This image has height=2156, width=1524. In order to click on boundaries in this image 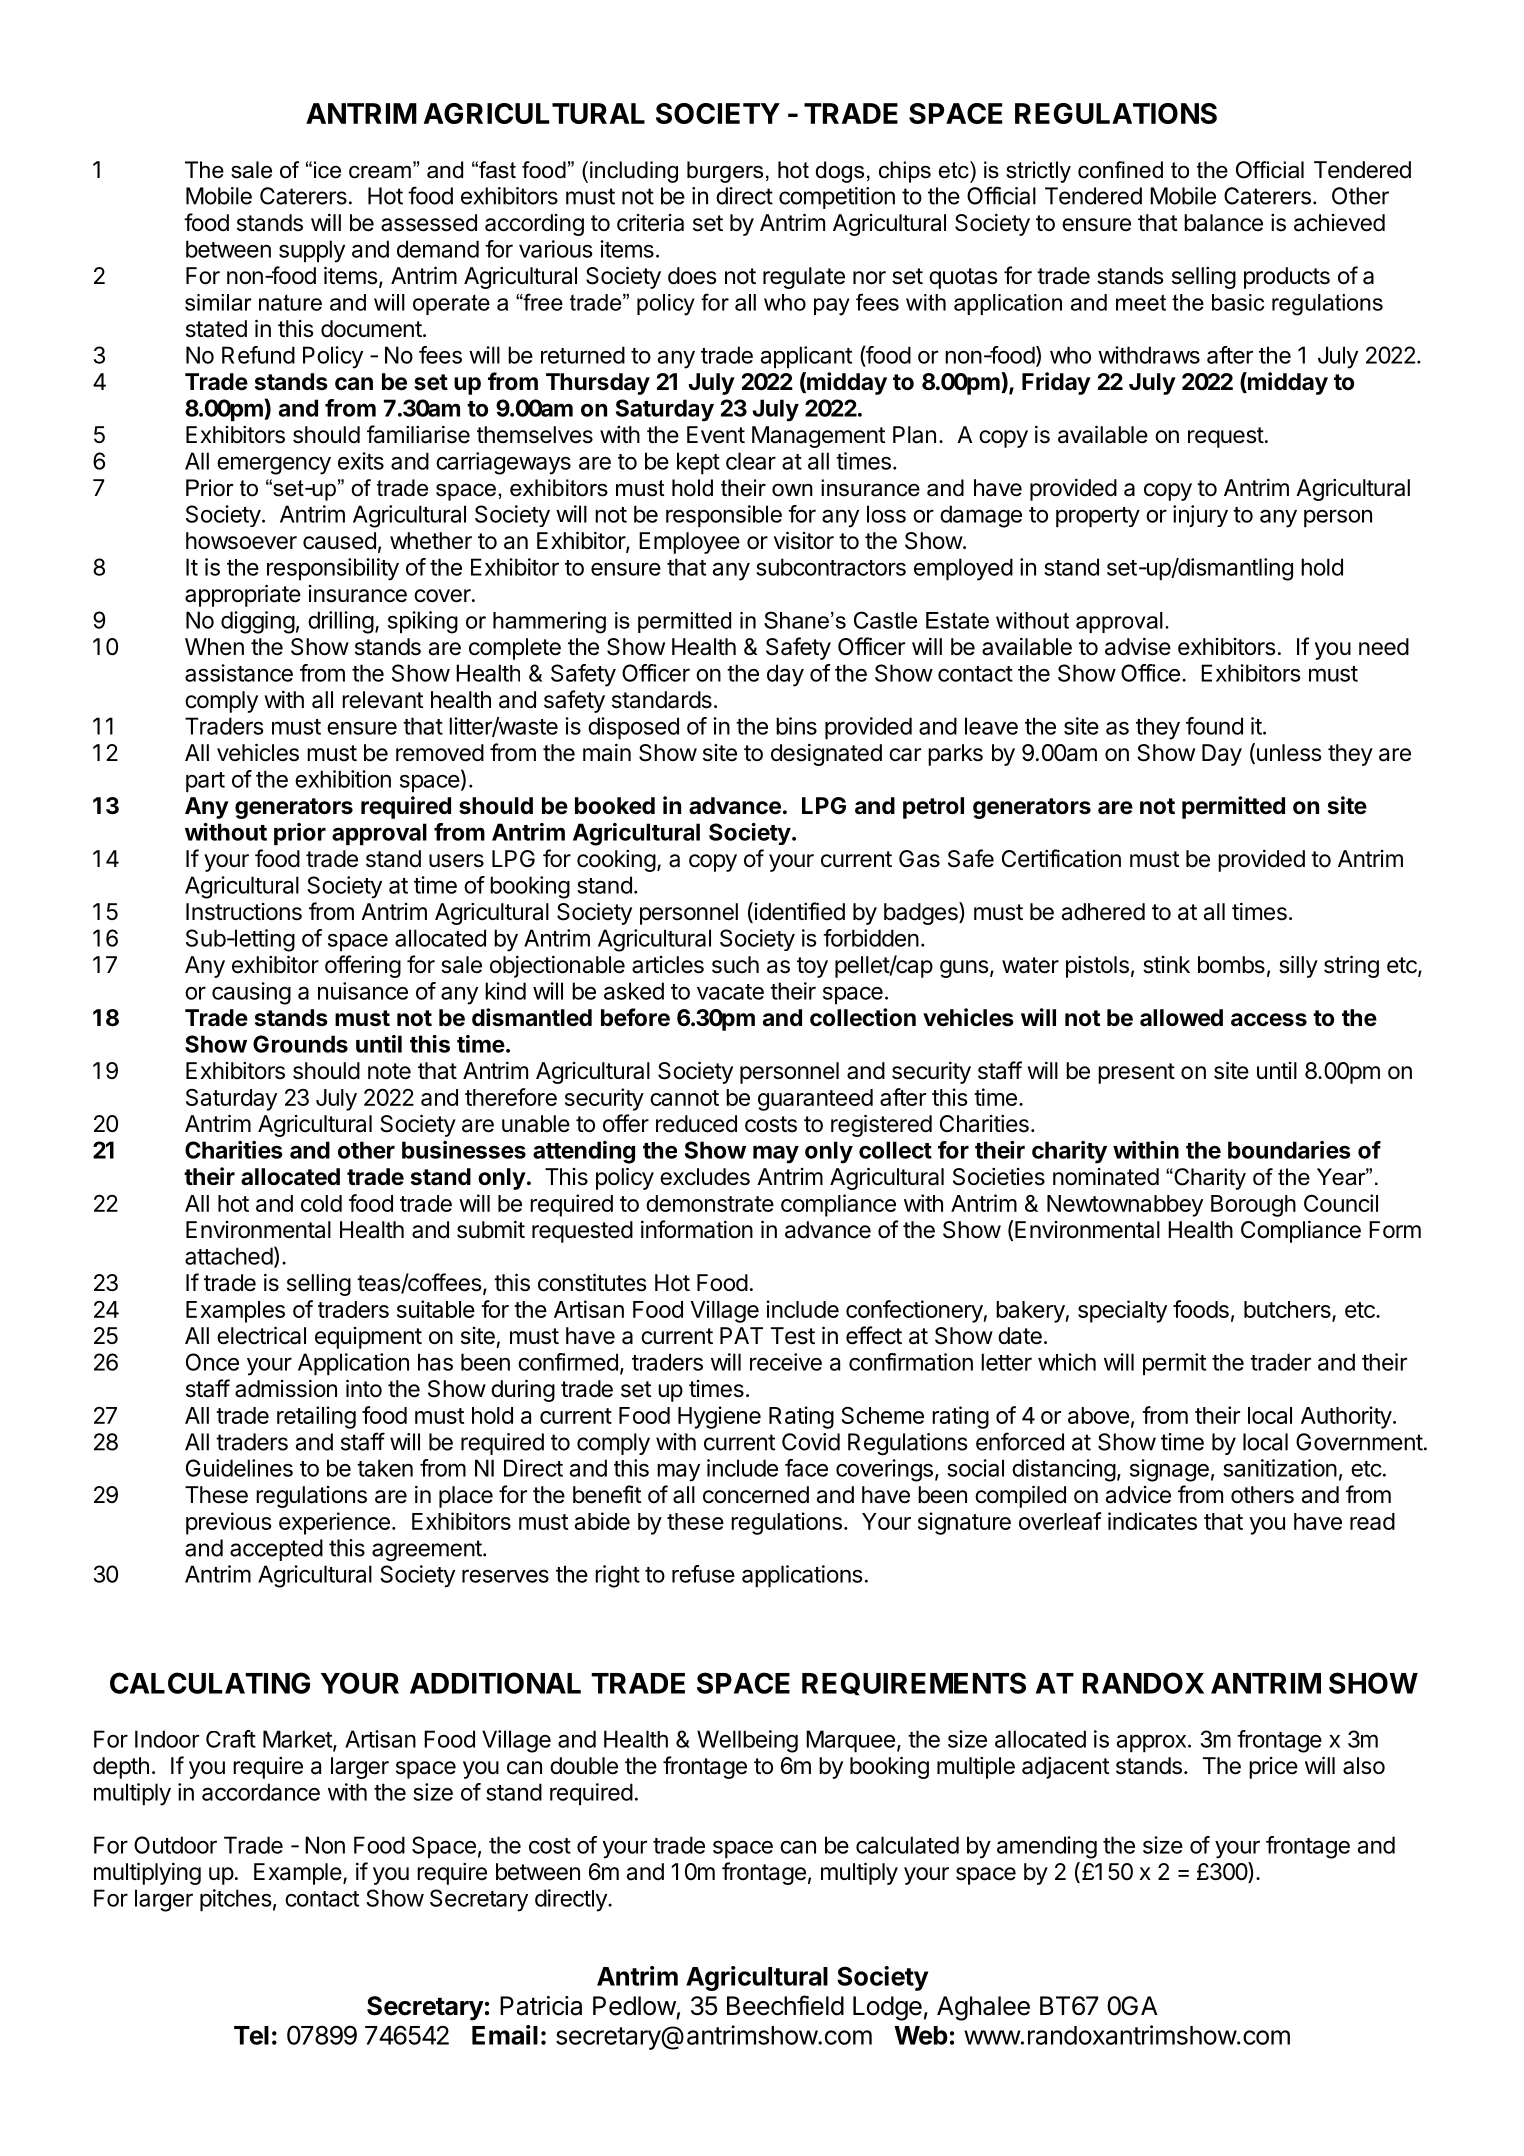, I will do `click(1289, 1150)`.
